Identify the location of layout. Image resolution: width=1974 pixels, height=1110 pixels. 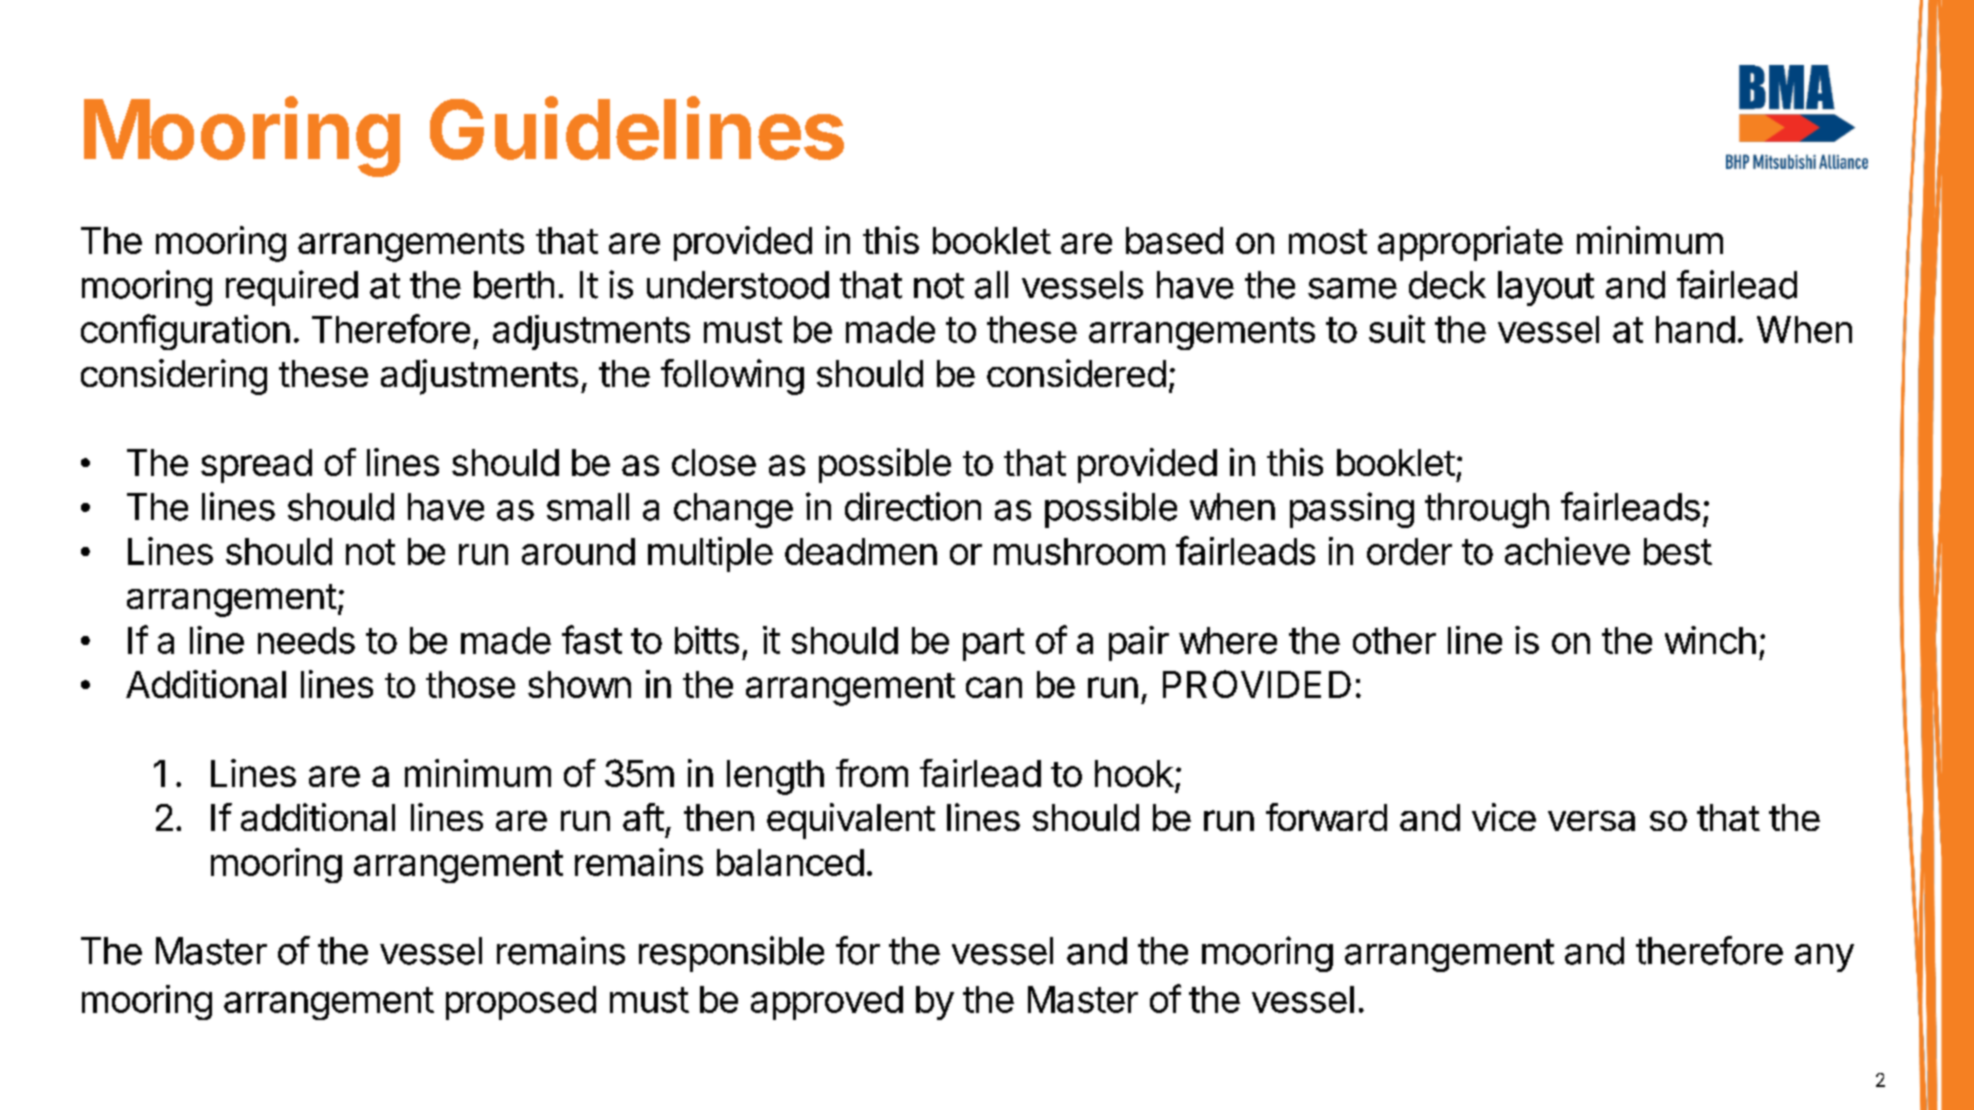
(1546, 288).
